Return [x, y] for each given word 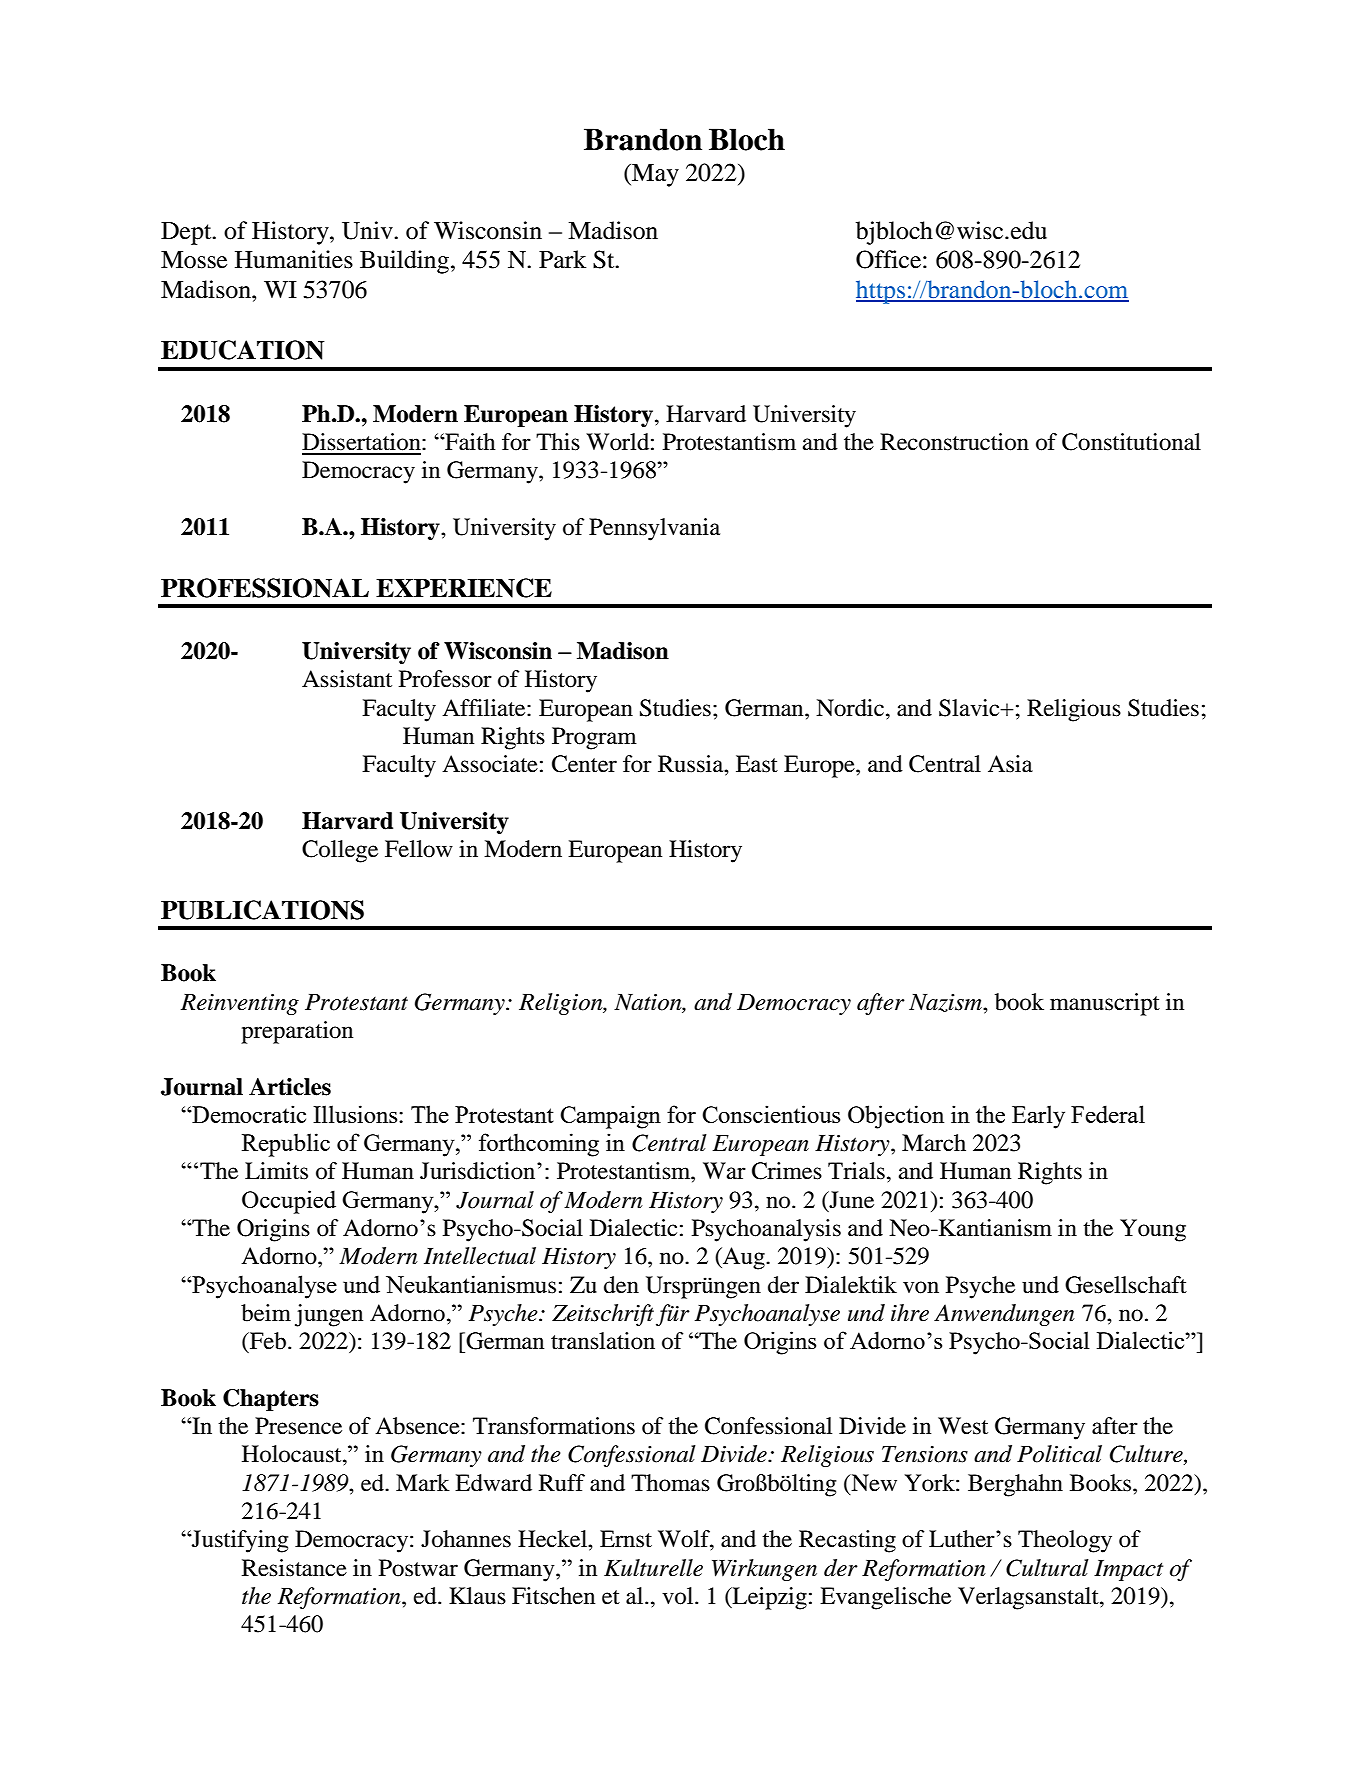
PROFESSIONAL [265, 588]
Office [888, 259]
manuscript [1105, 1004]
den [621, 1285]
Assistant [347, 679]
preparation [297, 1032]
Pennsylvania [654, 529]
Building [404, 262]
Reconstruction [954, 442]
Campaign [610, 1117]
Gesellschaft [1126, 1285]
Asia [1010, 764]
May [654, 175]
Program [594, 738]
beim [266, 1313]
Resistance [294, 1568]
